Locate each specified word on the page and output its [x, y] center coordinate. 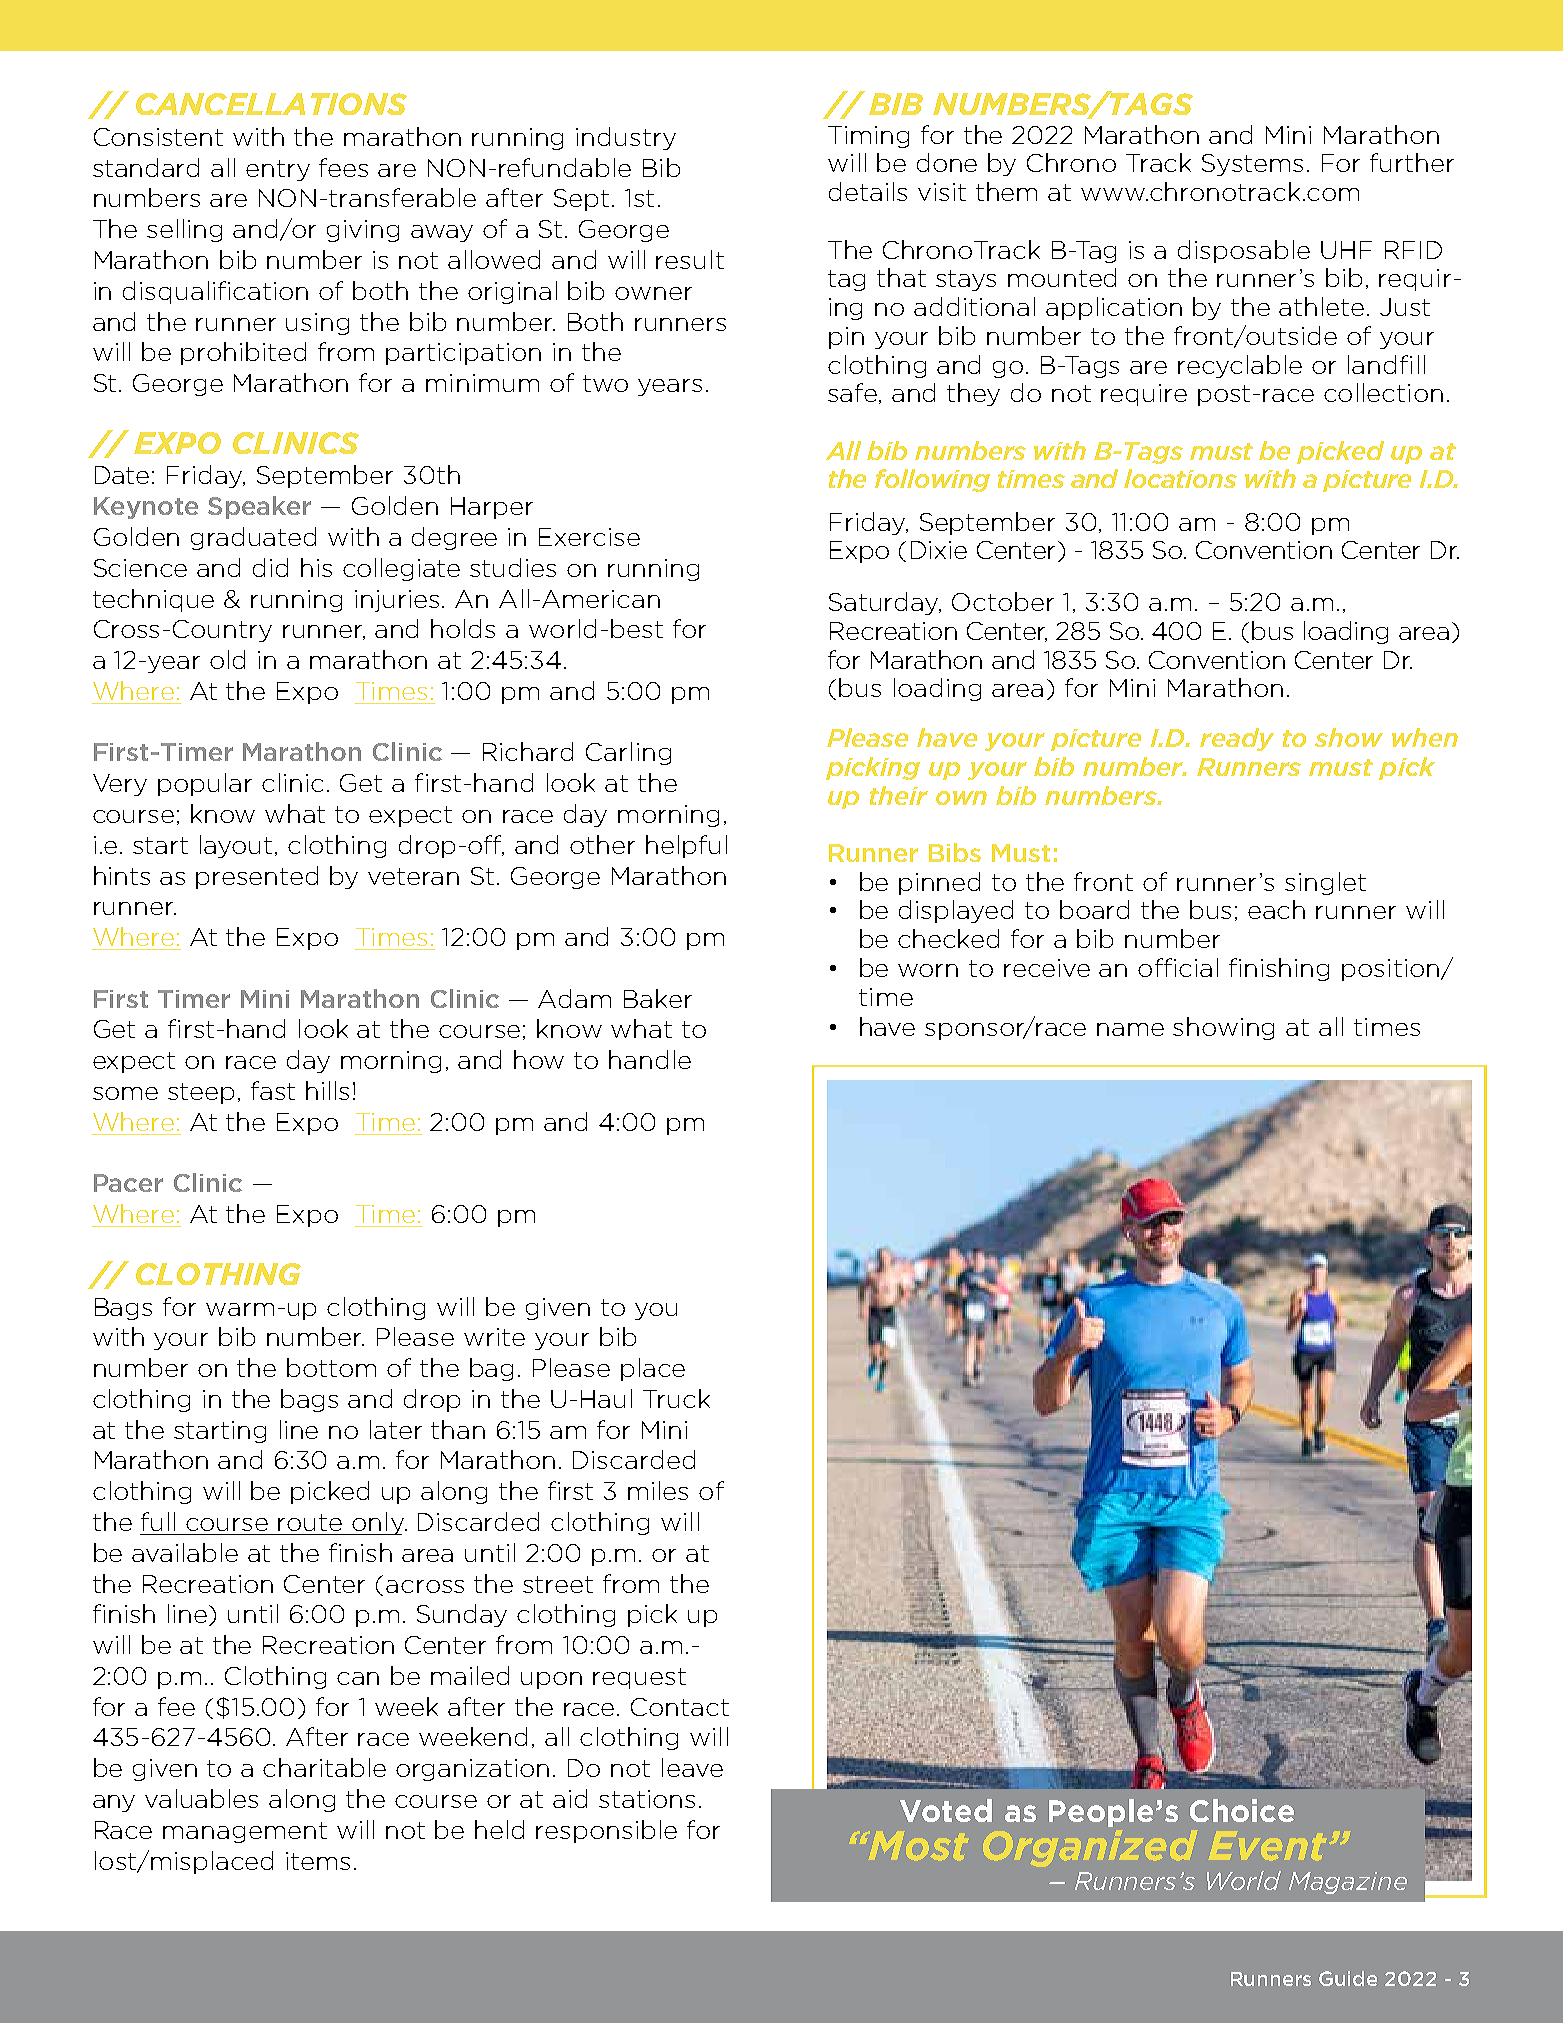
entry [278, 170]
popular [205, 784]
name [1130, 1029]
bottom [331, 1367]
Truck [676, 1398]
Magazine [1348, 1883]
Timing [868, 137]
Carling [628, 753]
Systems [1252, 165]
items [318, 1861]
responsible [606, 1831]
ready [1237, 739]
